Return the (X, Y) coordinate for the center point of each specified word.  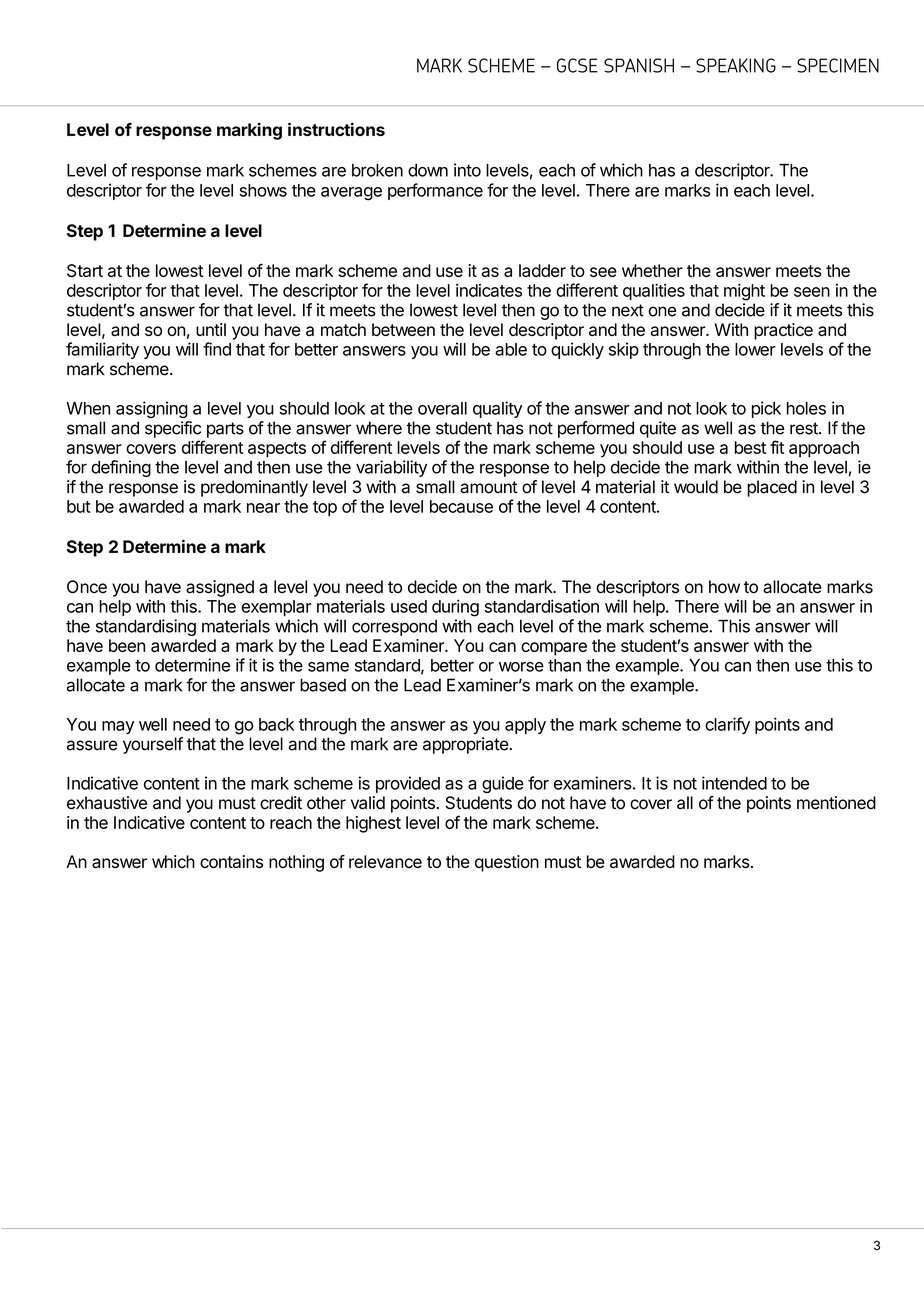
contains (231, 861)
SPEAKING (736, 65)
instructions (336, 129)
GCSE (577, 65)
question (507, 863)
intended (734, 783)
